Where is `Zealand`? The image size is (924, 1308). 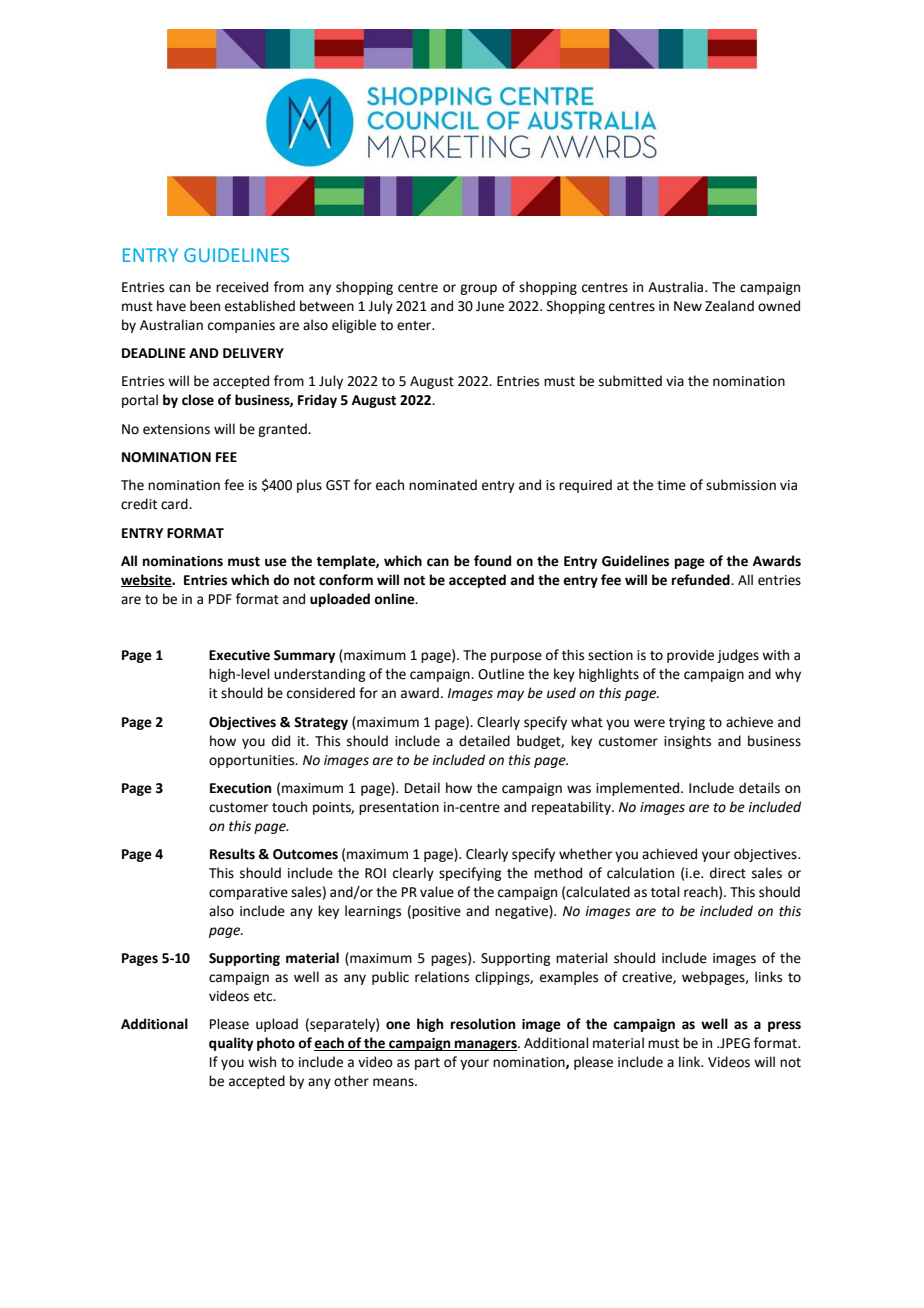 Zealand is located at coordinates (729, 306).
